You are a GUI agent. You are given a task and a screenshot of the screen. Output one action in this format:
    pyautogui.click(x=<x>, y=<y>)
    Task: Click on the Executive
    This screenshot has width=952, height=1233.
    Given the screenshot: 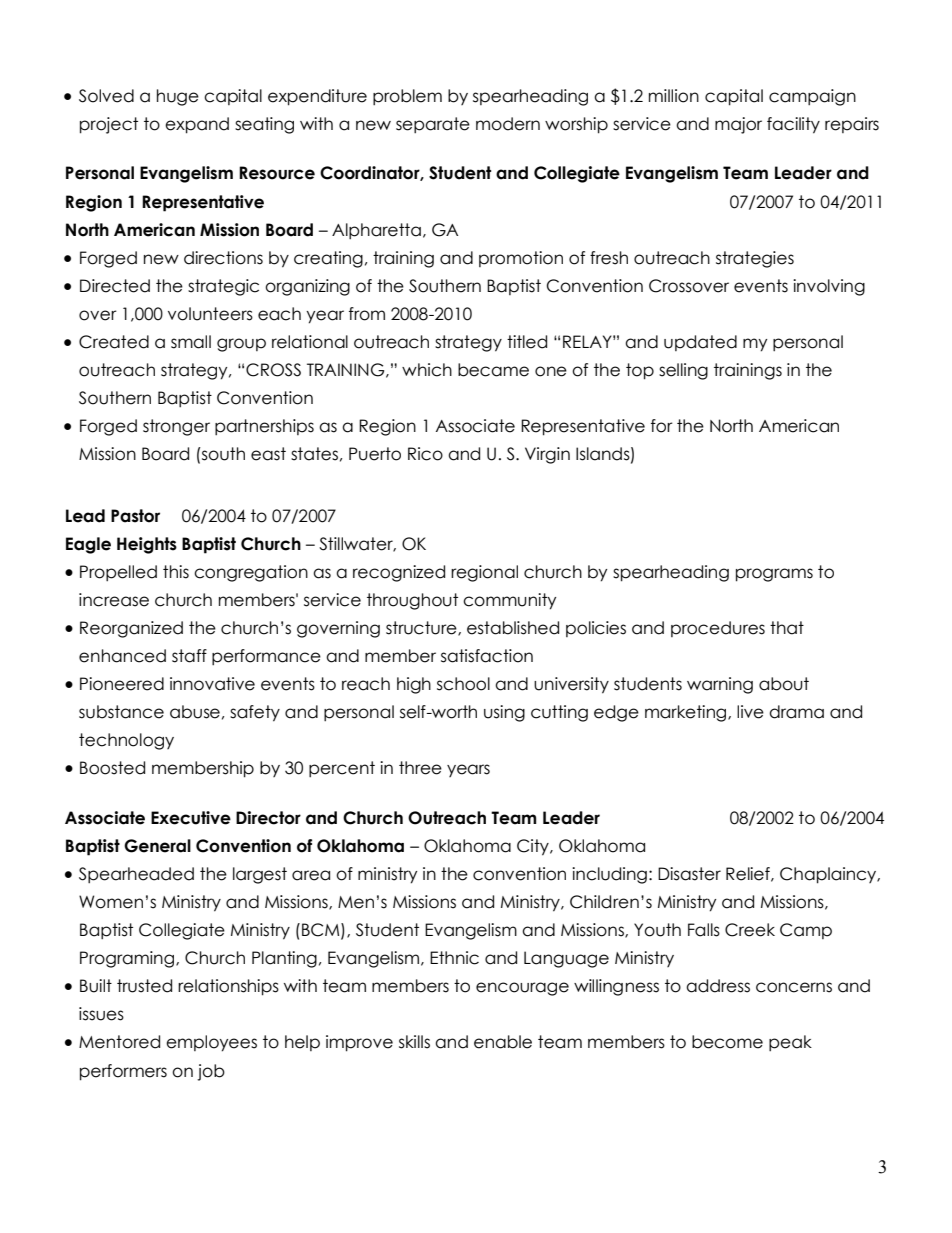 What is the action you would take?
    pyautogui.click(x=191, y=818)
